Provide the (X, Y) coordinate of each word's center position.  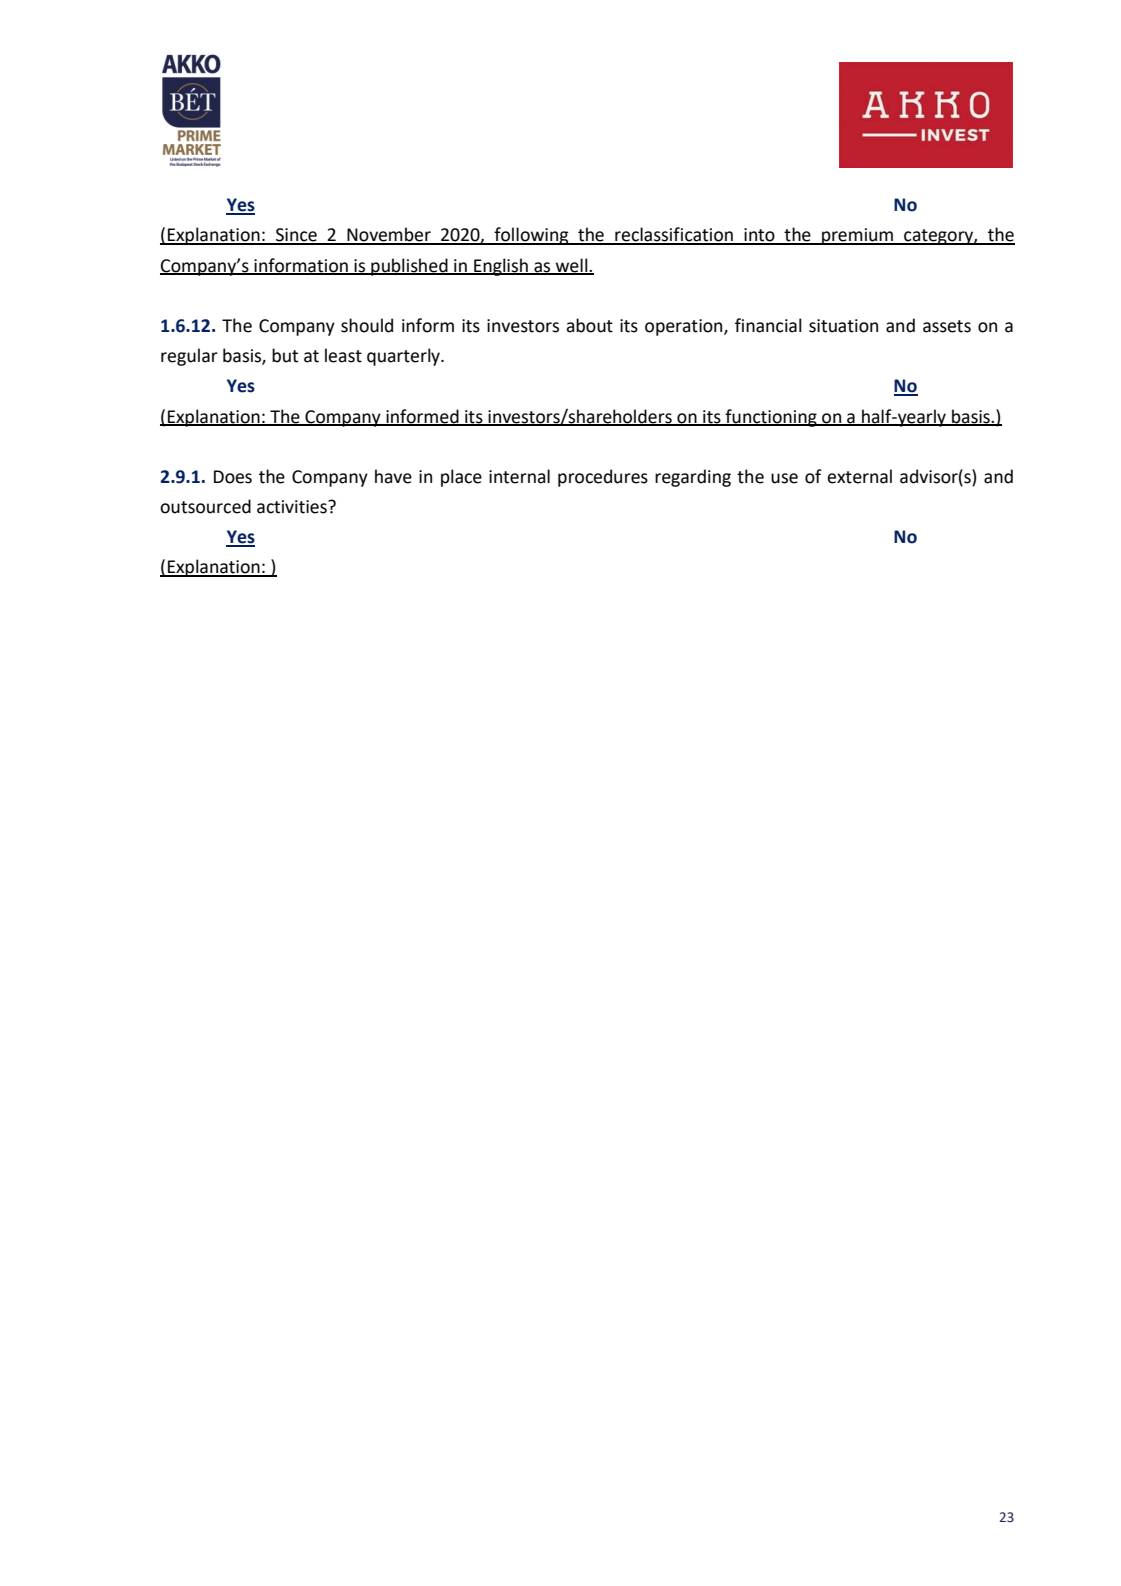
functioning (771, 418)
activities (293, 507)
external (859, 476)
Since (296, 236)
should (367, 325)
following (531, 236)
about (589, 325)
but (285, 355)
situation (843, 326)
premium (858, 236)
